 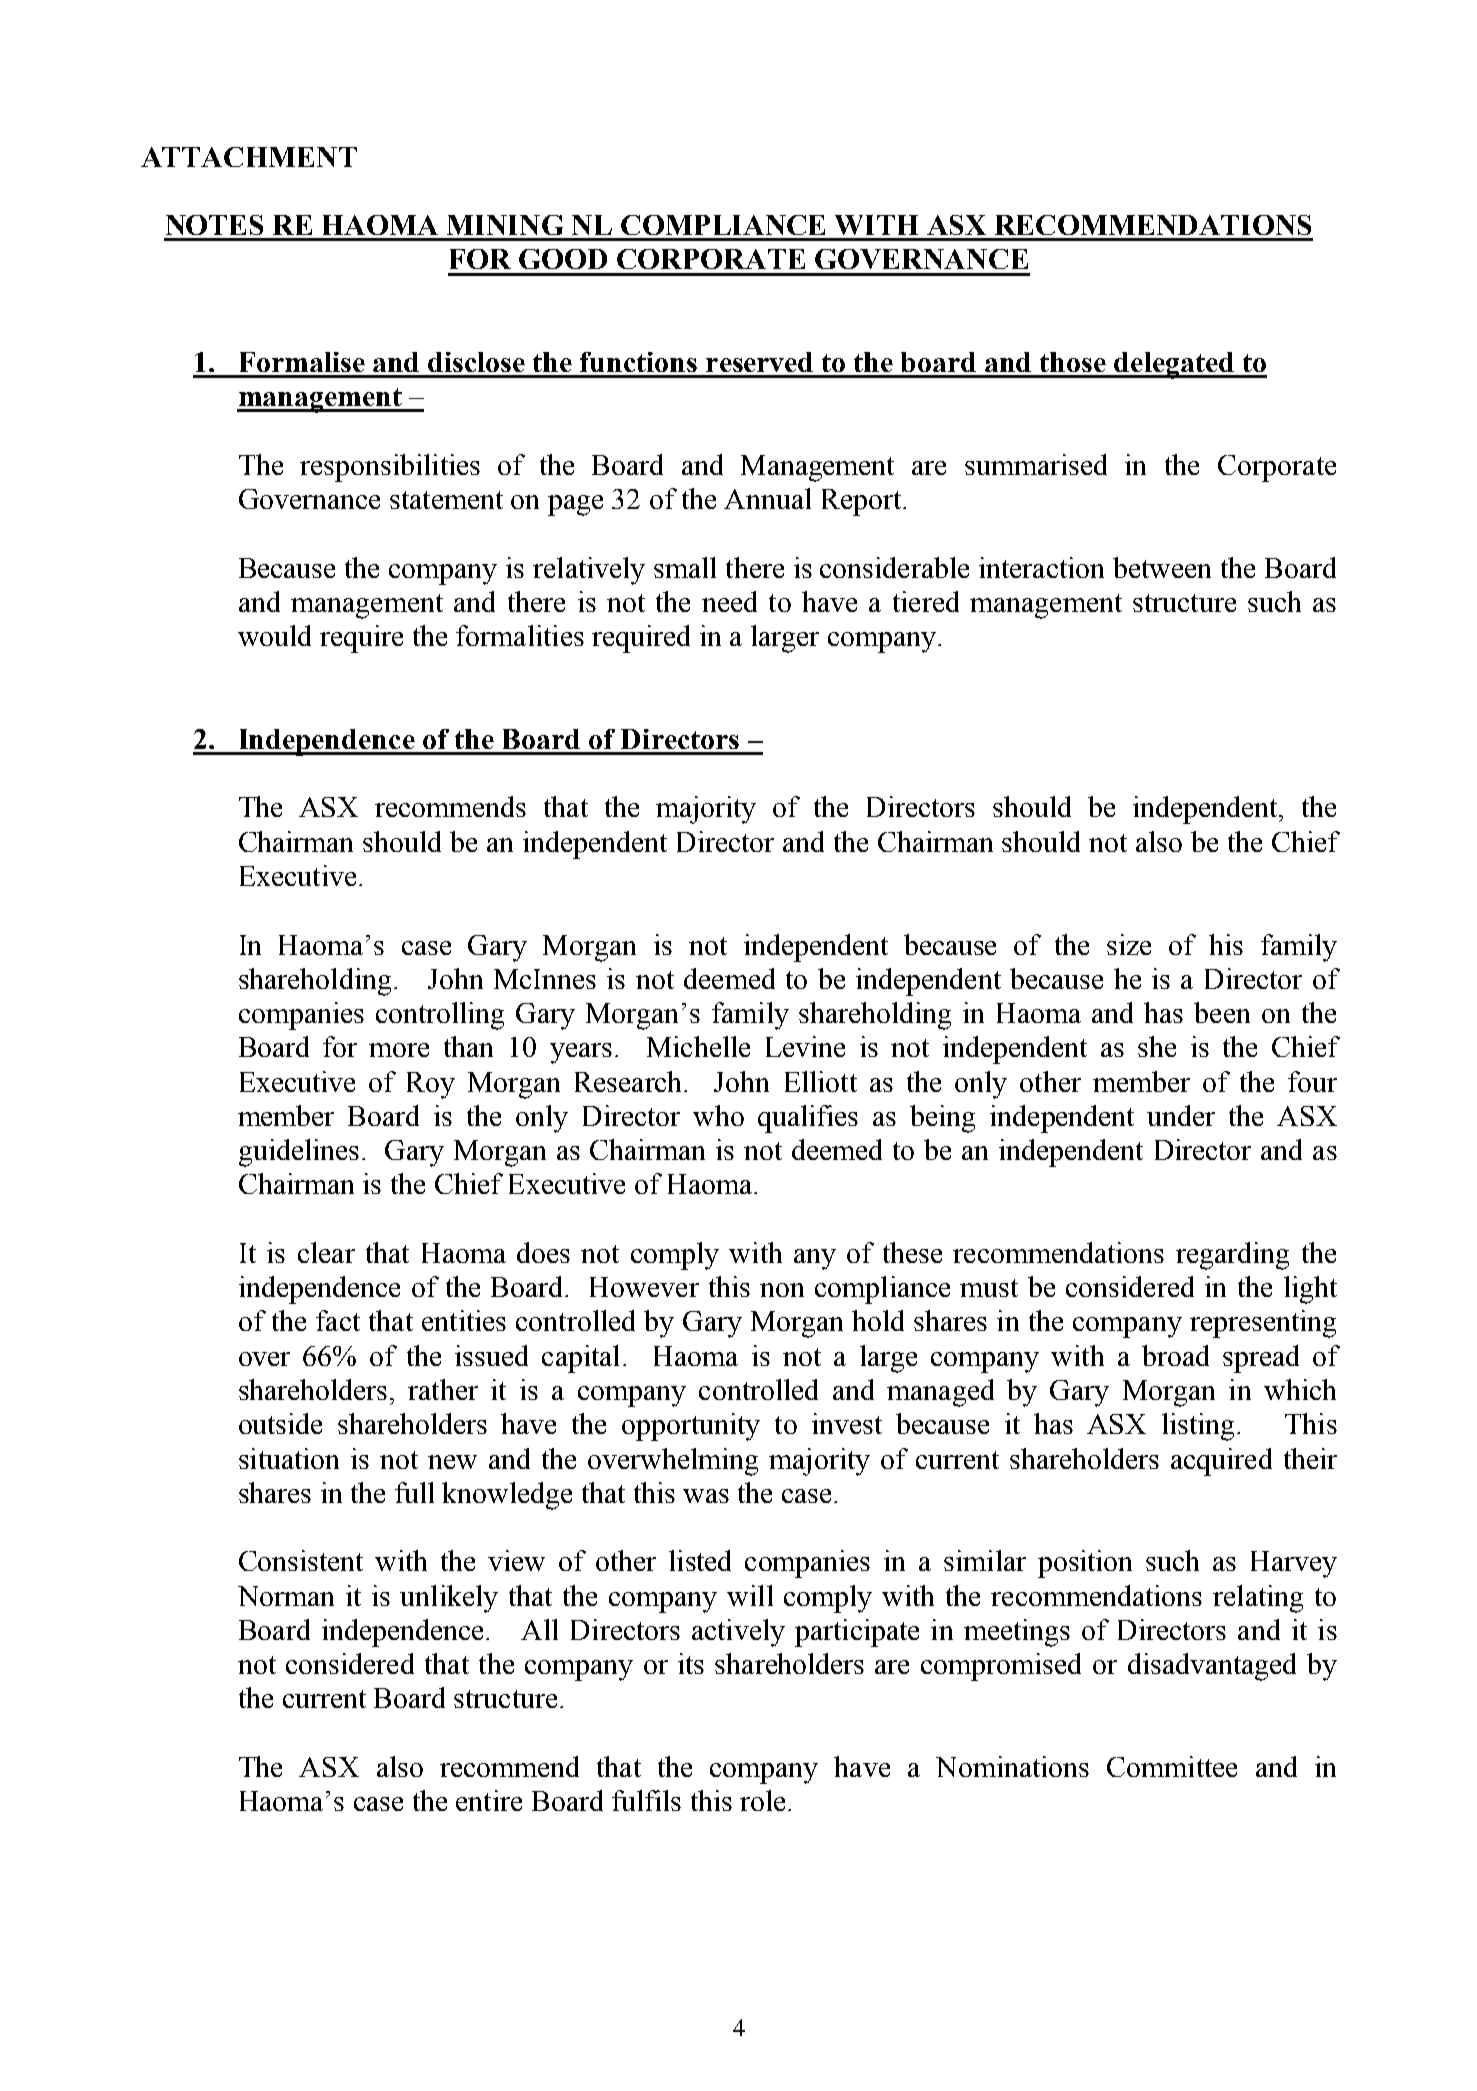 What do you see at coordinates (489, 1800) in the screenshot?
I see `entire` at bounding box center [489, 1800].
